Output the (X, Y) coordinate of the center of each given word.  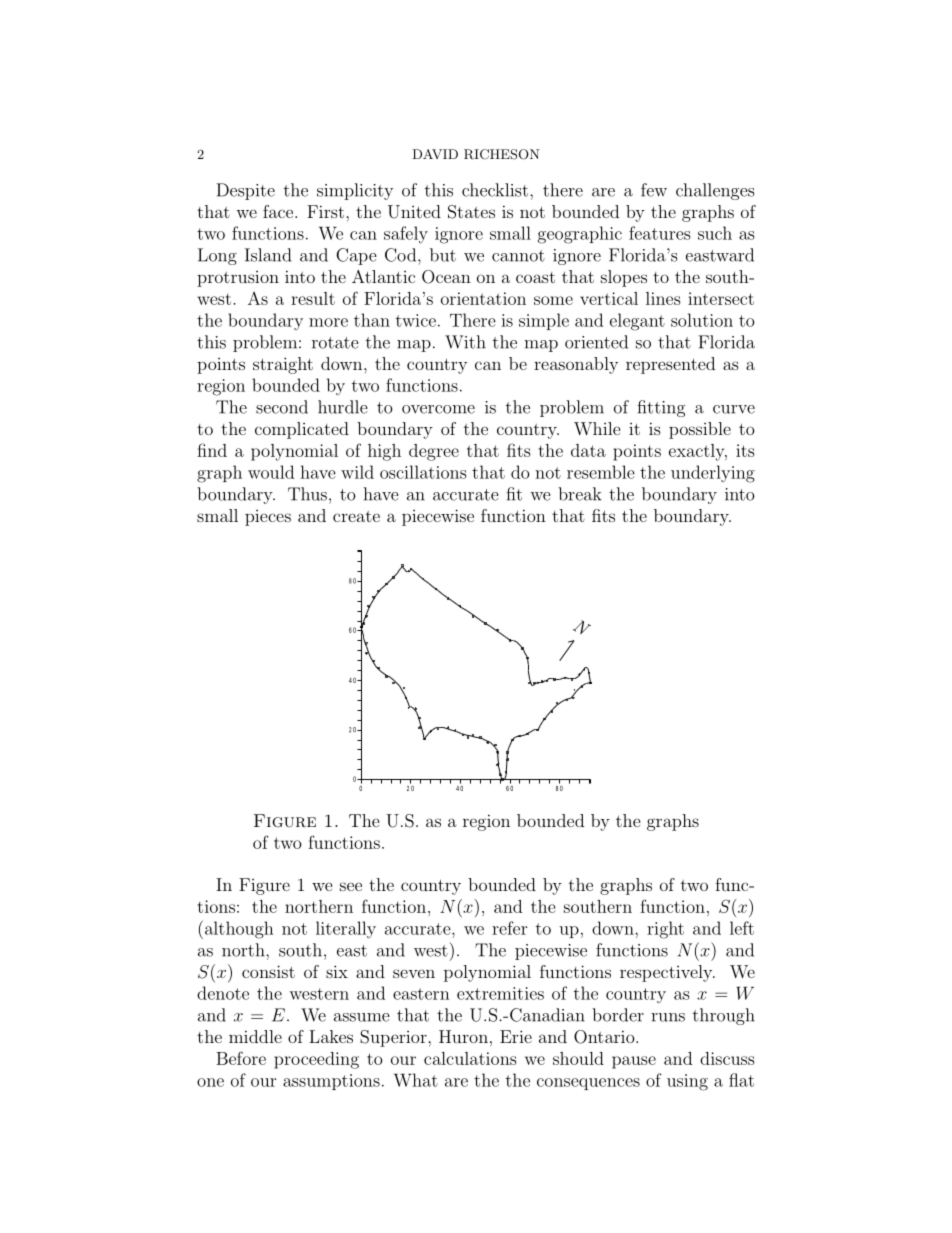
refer (510, 928)
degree (434, 452)
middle (255, 1036)
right (665, 930)
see (351, 886)
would (271, 472)
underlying (713, 474)
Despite (245, 191)
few (654, 190)
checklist (496, 190)
